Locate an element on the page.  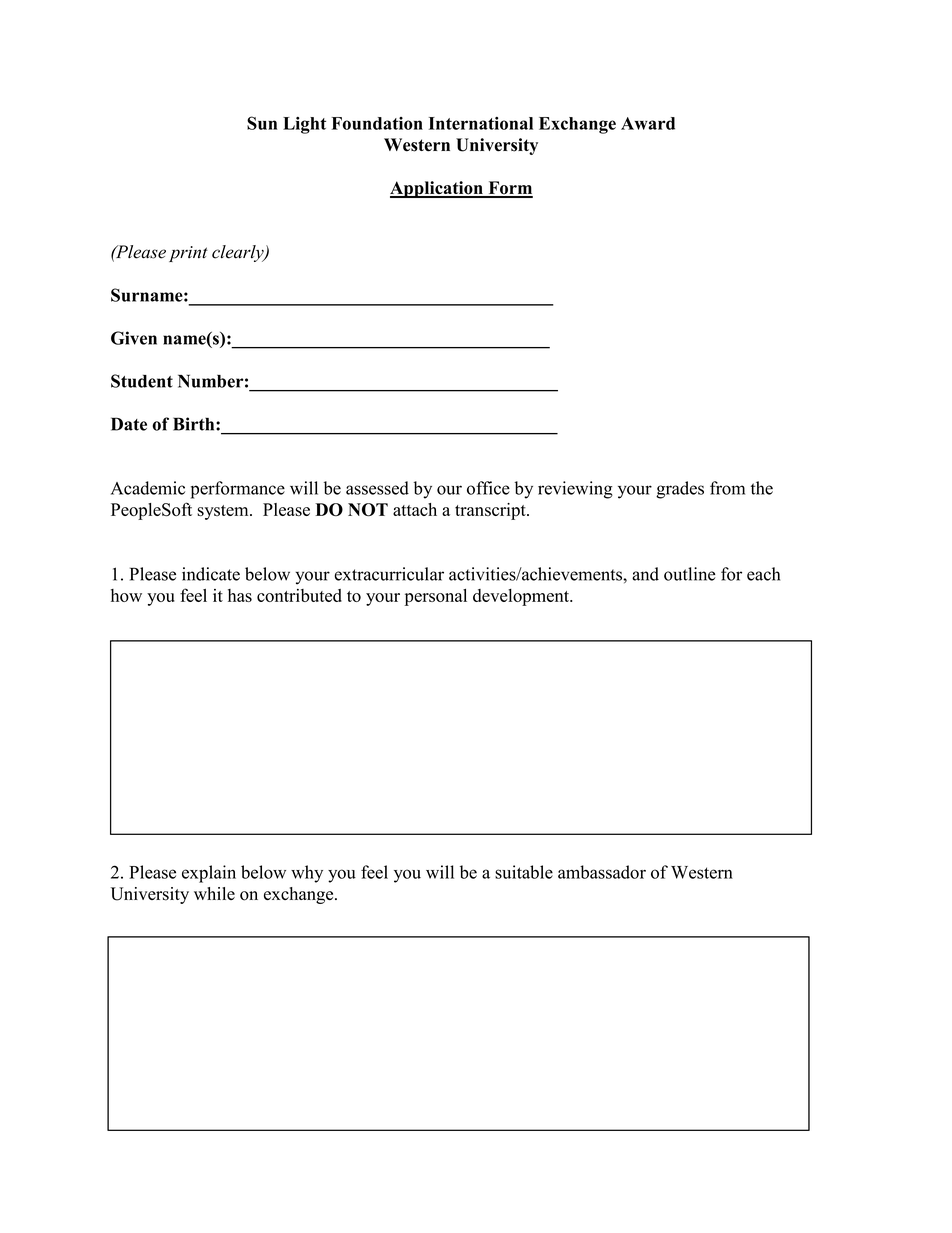
outline is located at coordinates (689, 574).
